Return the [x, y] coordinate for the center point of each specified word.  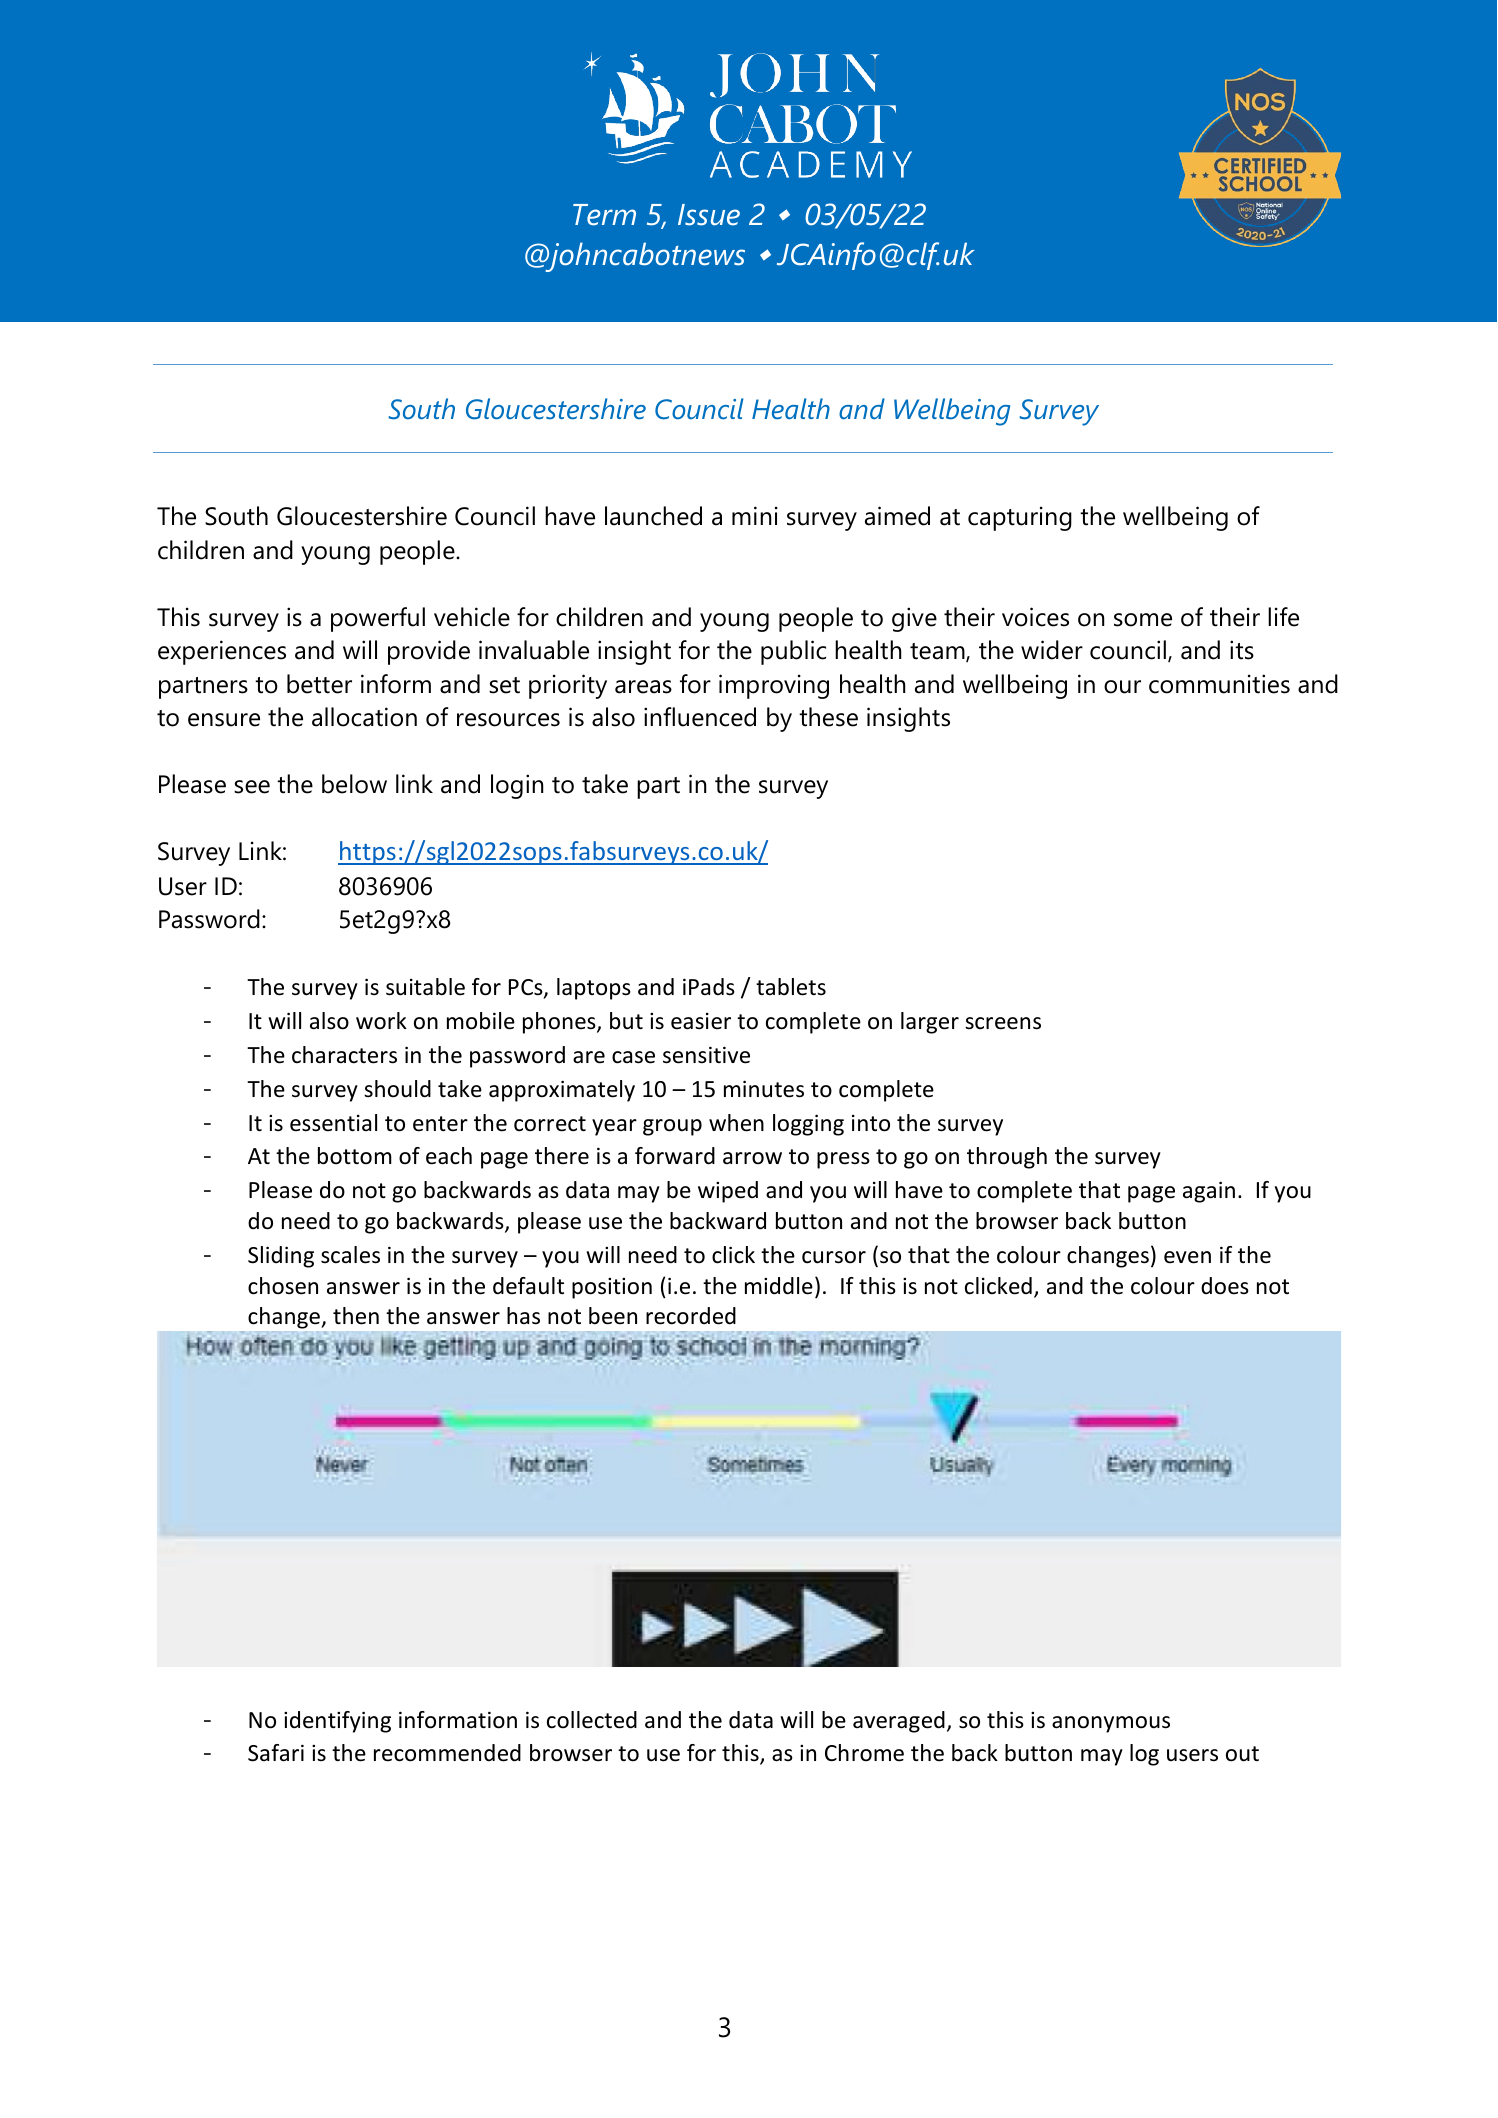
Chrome [864, 1753]
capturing [1020, 518]
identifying [337, 1722]
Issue [709, 215]
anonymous [1111, 1724]
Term [604, 215]
